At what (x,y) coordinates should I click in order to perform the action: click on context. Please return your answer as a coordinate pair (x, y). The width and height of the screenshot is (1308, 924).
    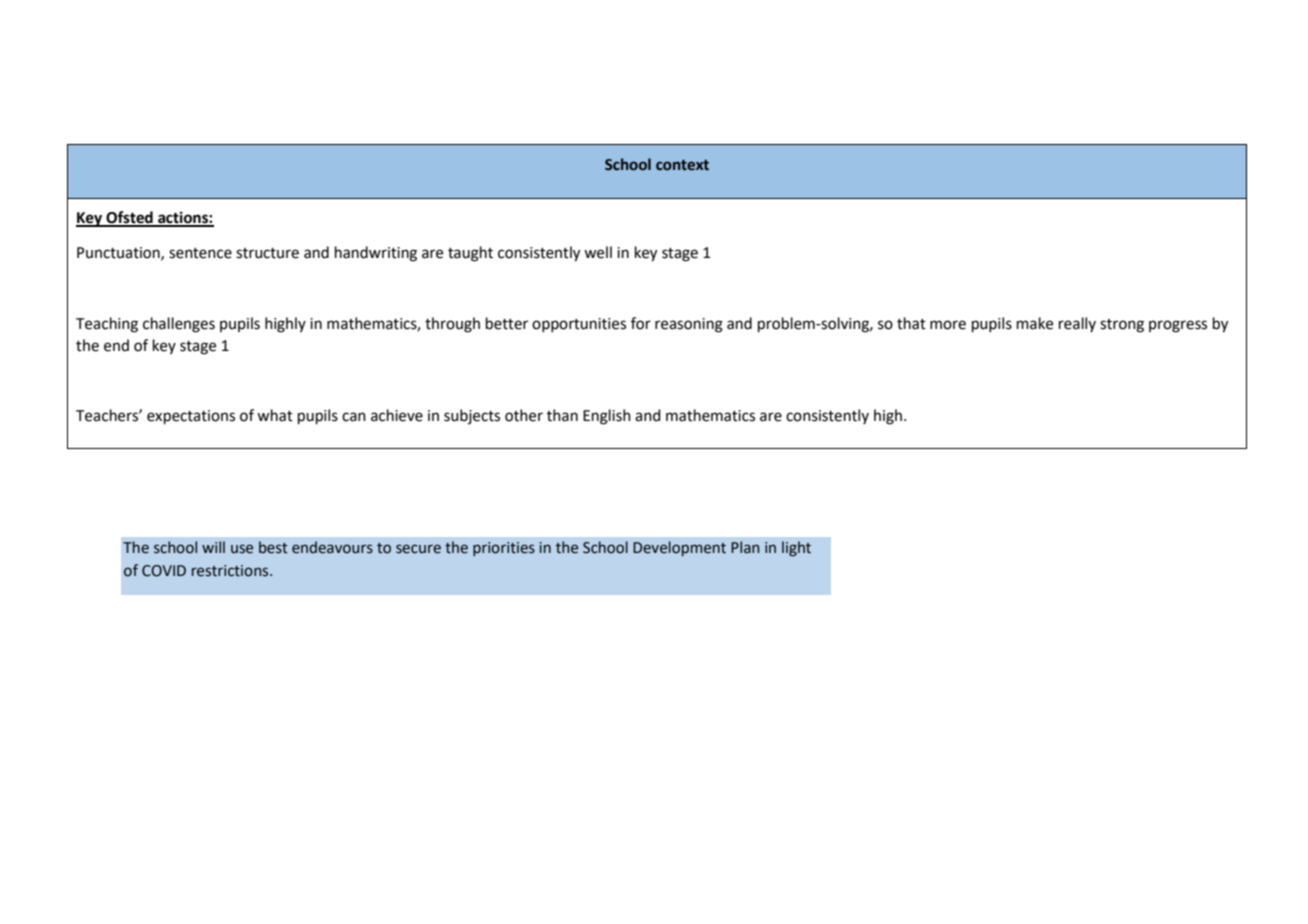
    Looking at the image, I should click on (682, 165).
